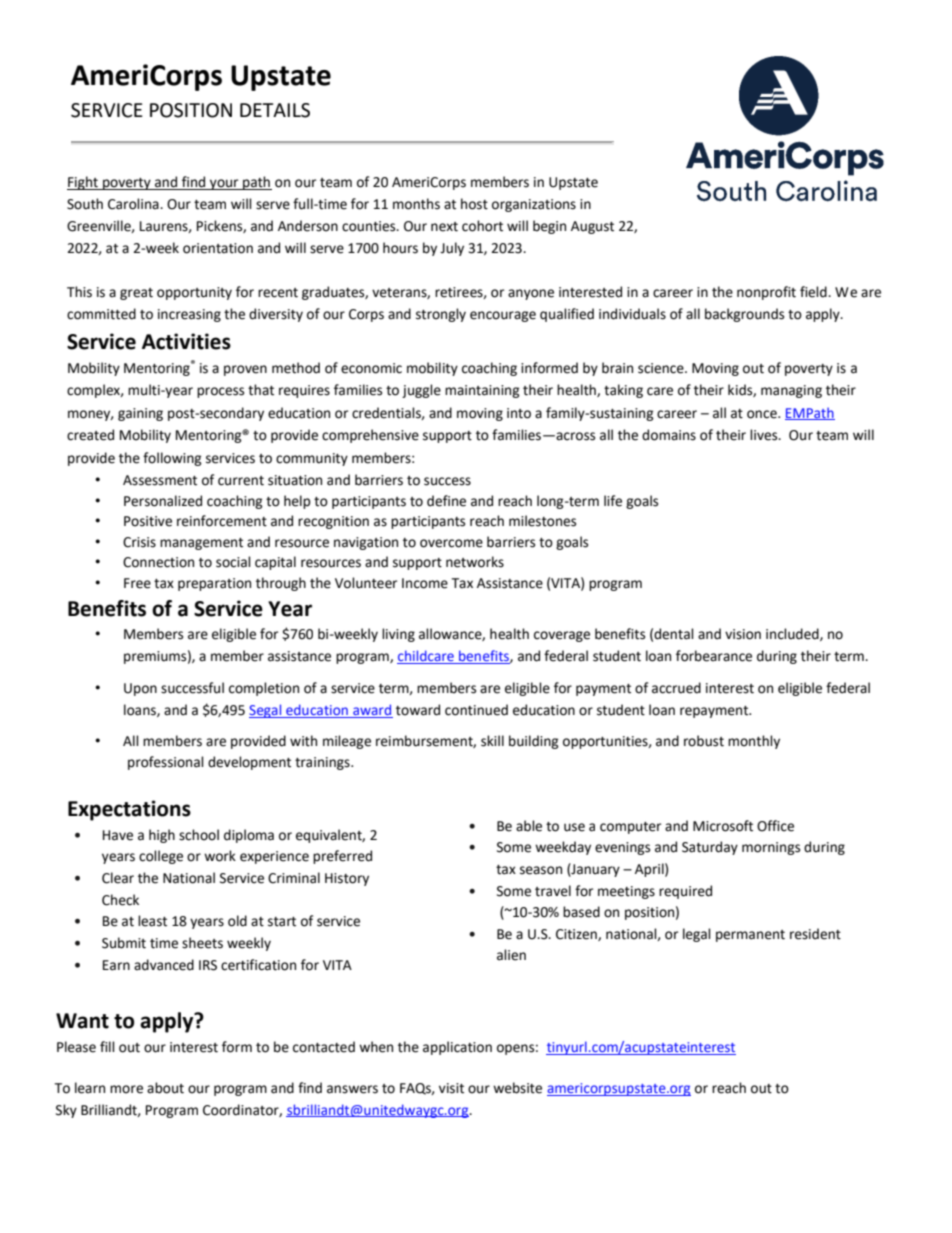 This page has height=1233, width=952. Describe the element at coordinates (517, 1088) in the page. I see `website` at that location.
